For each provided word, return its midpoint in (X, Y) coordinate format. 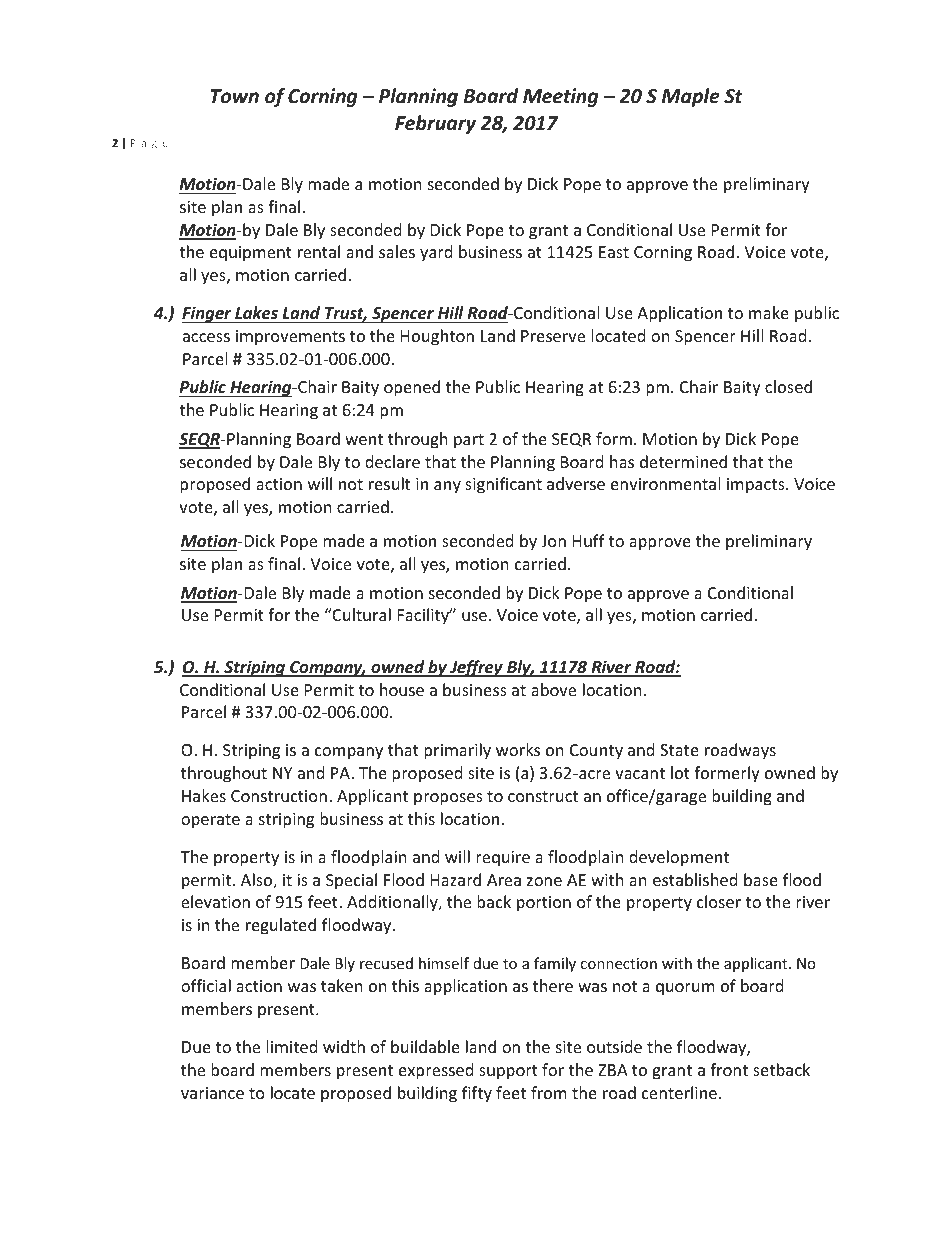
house (402, 689)
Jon (553, 541)
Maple (691, 97)
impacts (757, 486)
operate (210, 821)
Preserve (553, 336)
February (435, 124)
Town (235, 96)
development (679, 858)
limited (291, 1046)
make (769, 312)
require (503, 859)
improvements (290, 338)
